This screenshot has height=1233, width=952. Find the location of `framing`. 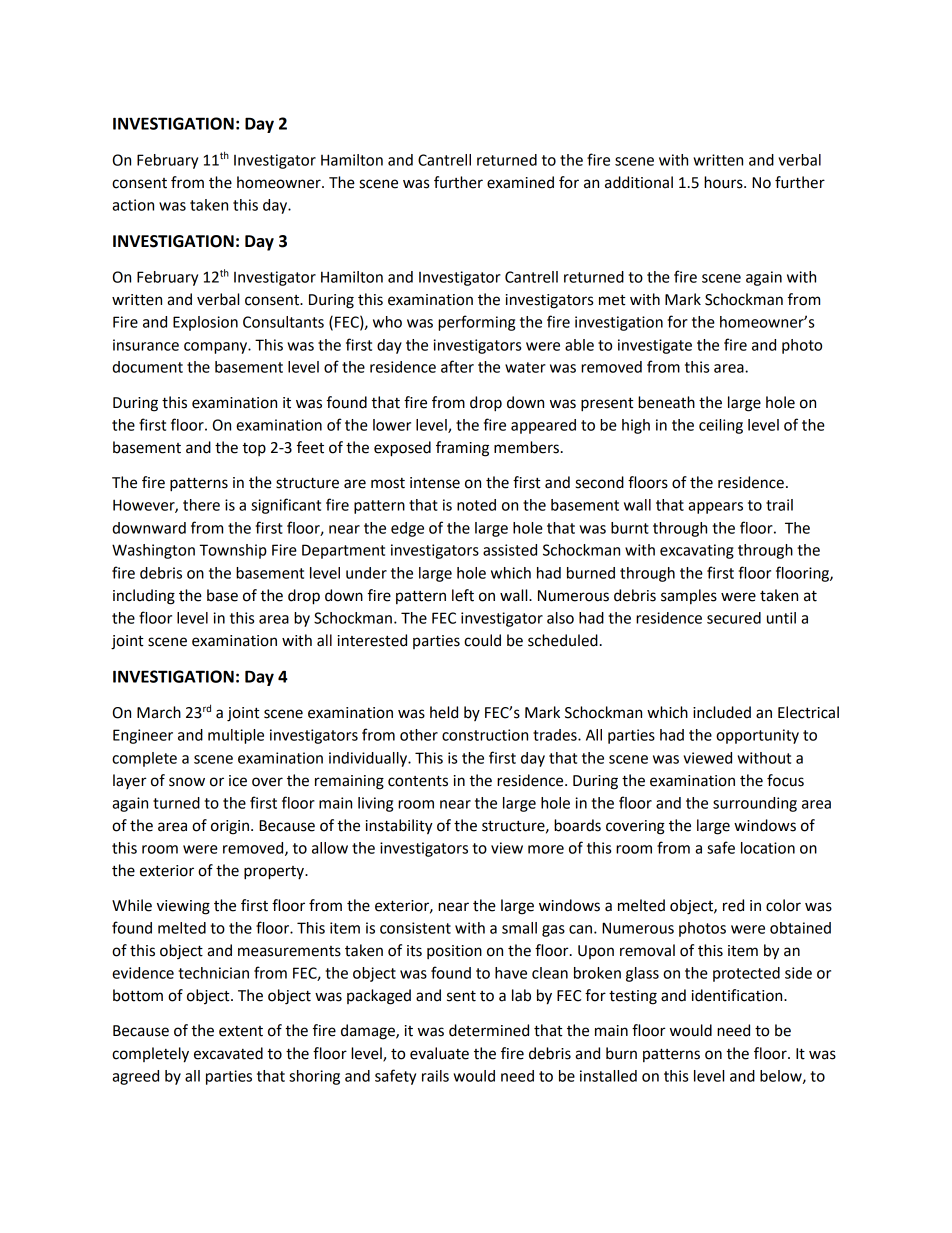

framing is located at coordinates (462, 449).
